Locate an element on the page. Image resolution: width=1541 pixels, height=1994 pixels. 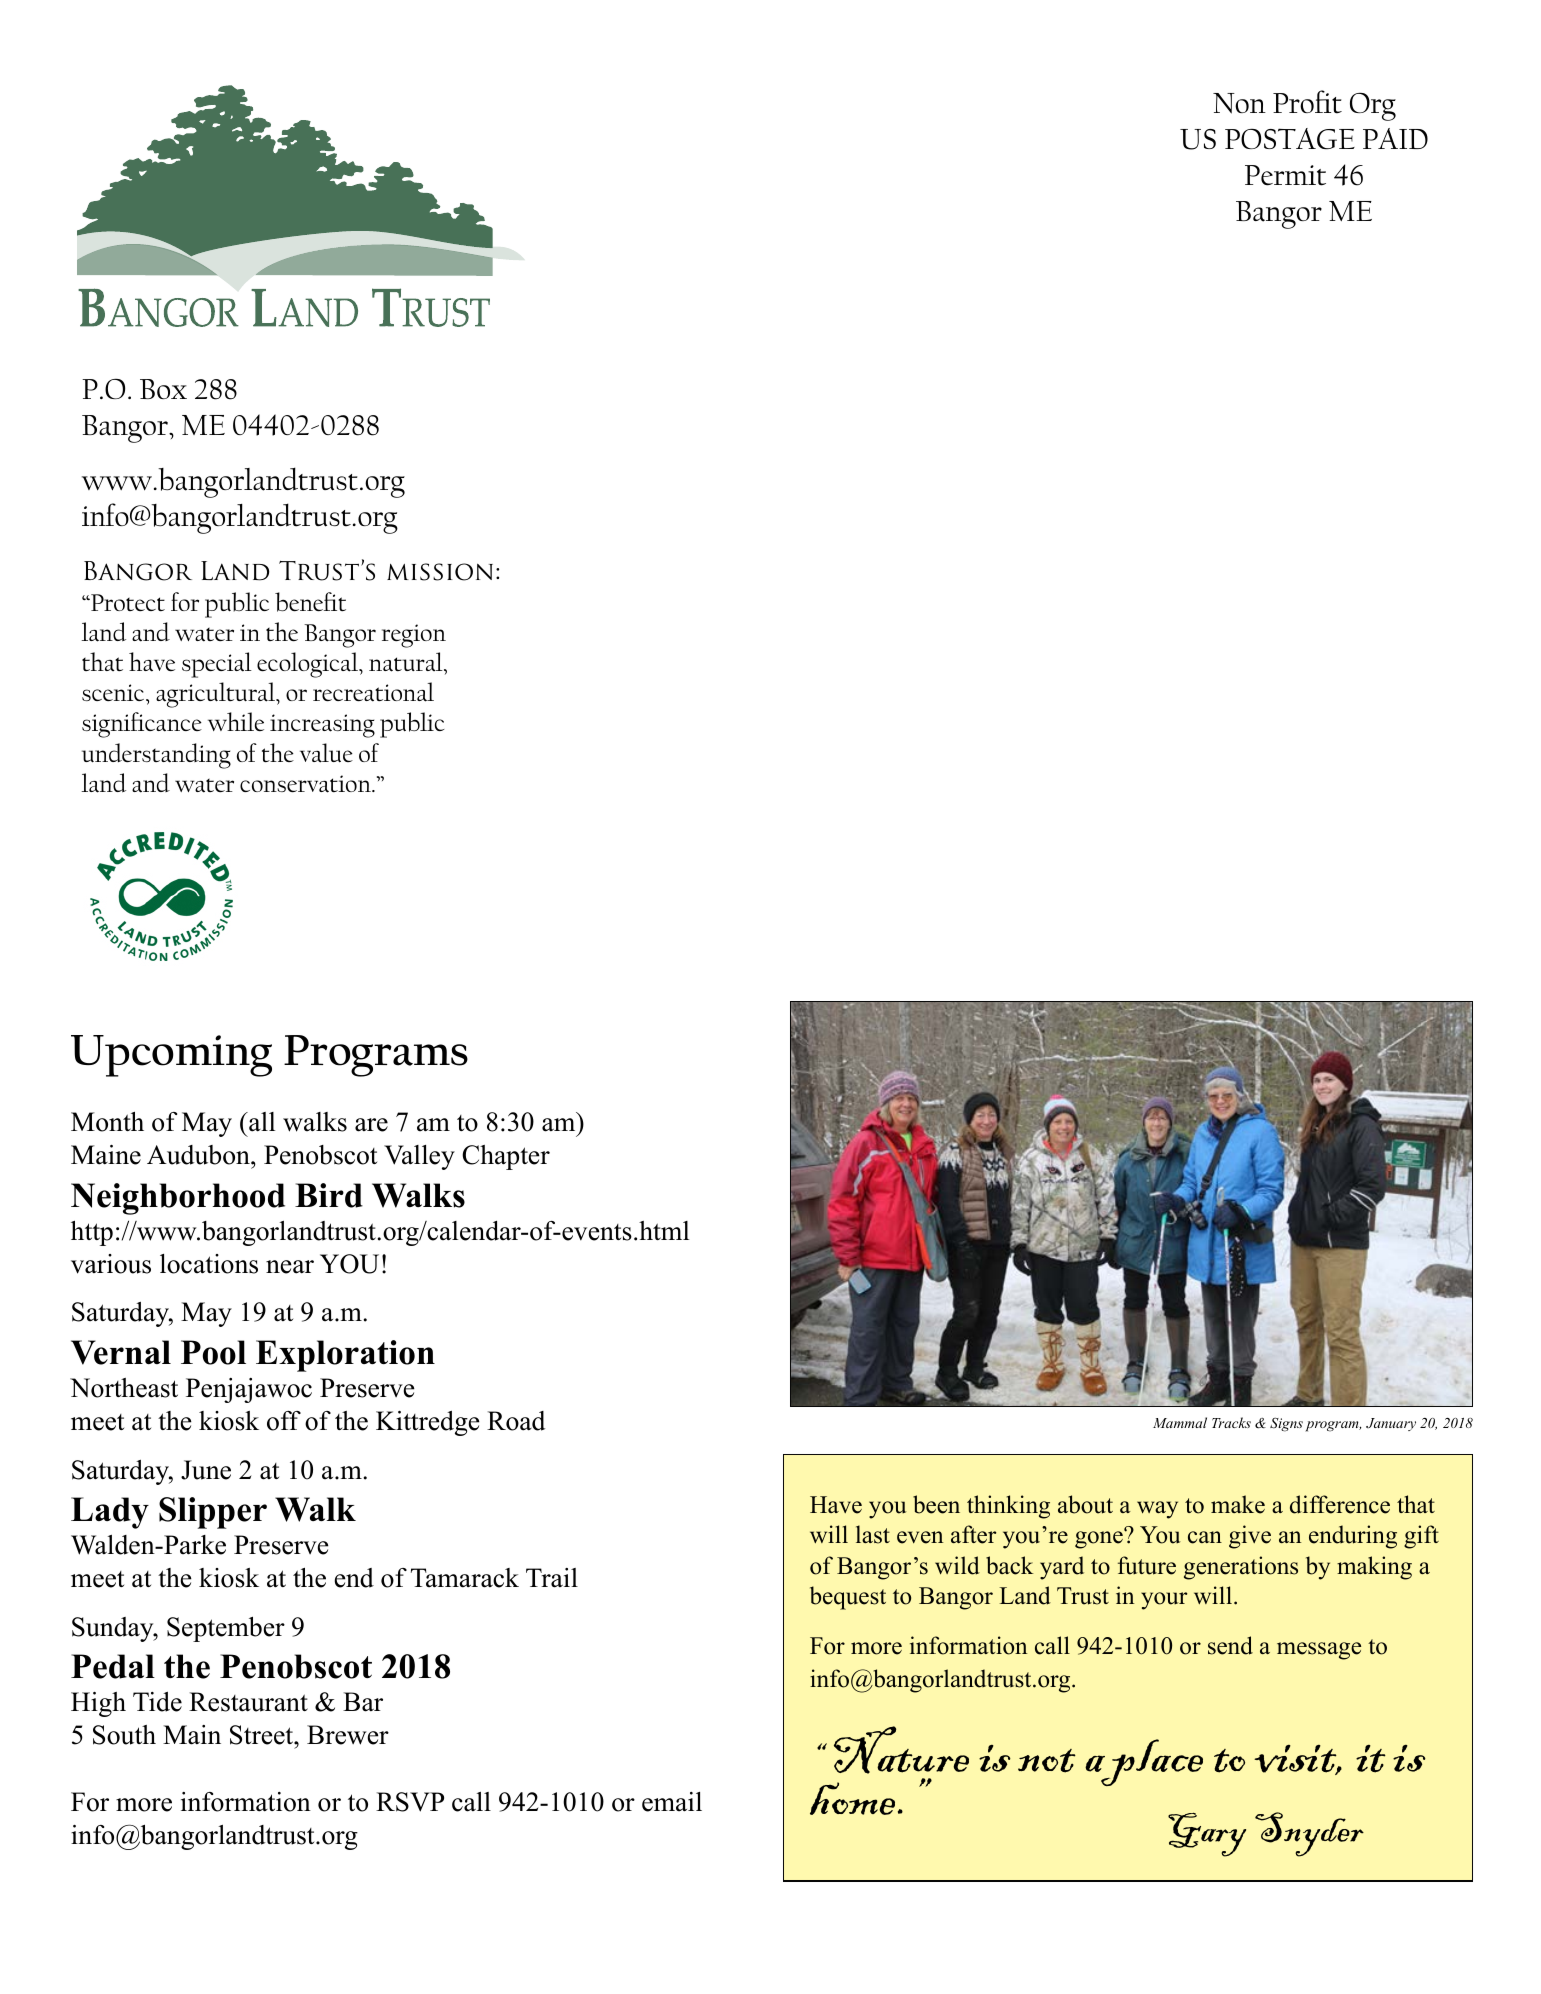
email is located at coordinates (672, 1802).
